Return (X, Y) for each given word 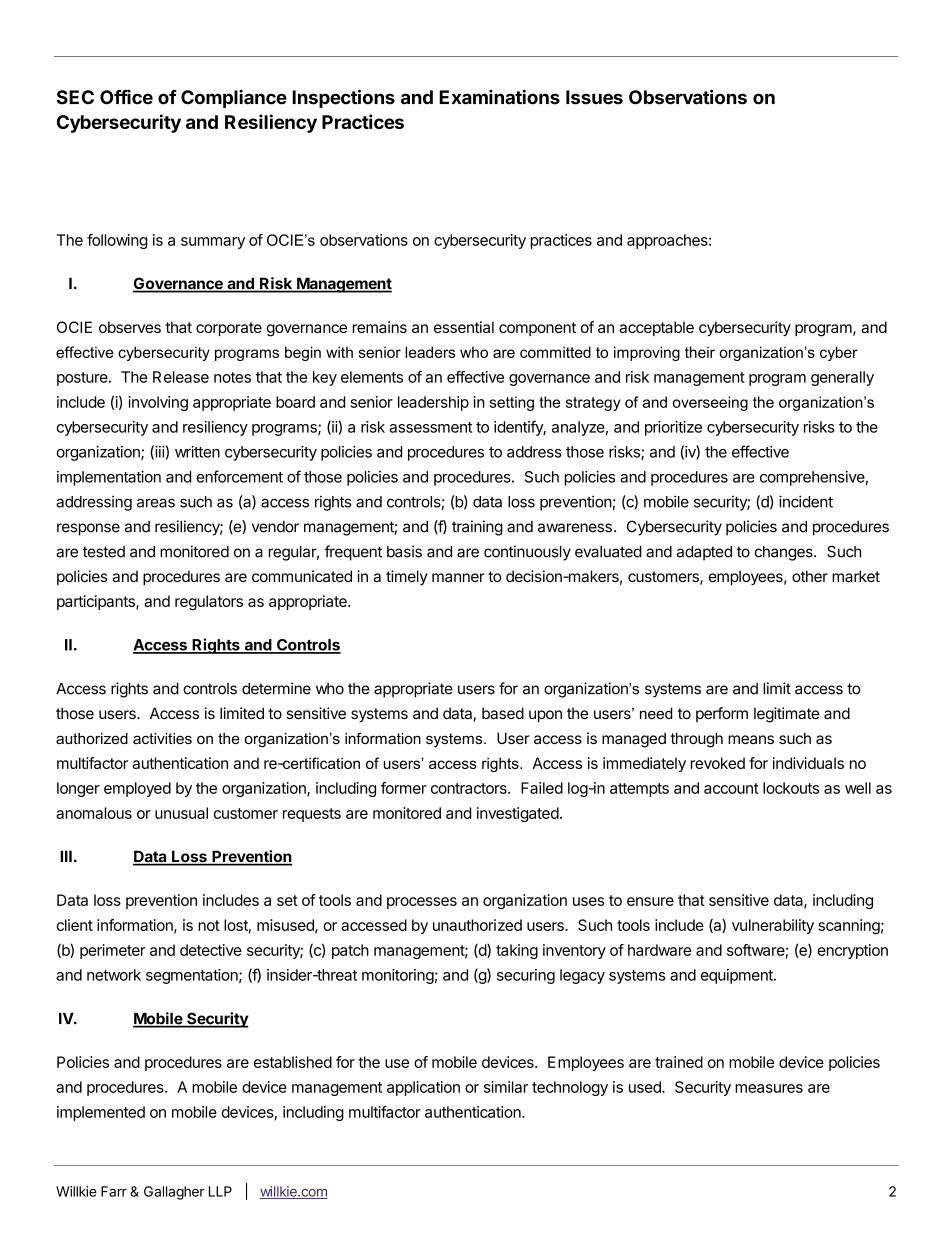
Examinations (499, 97)
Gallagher (174, 1193)
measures (769, 1088)
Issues (594, 97)
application (423, 1088)
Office (126, 97)
